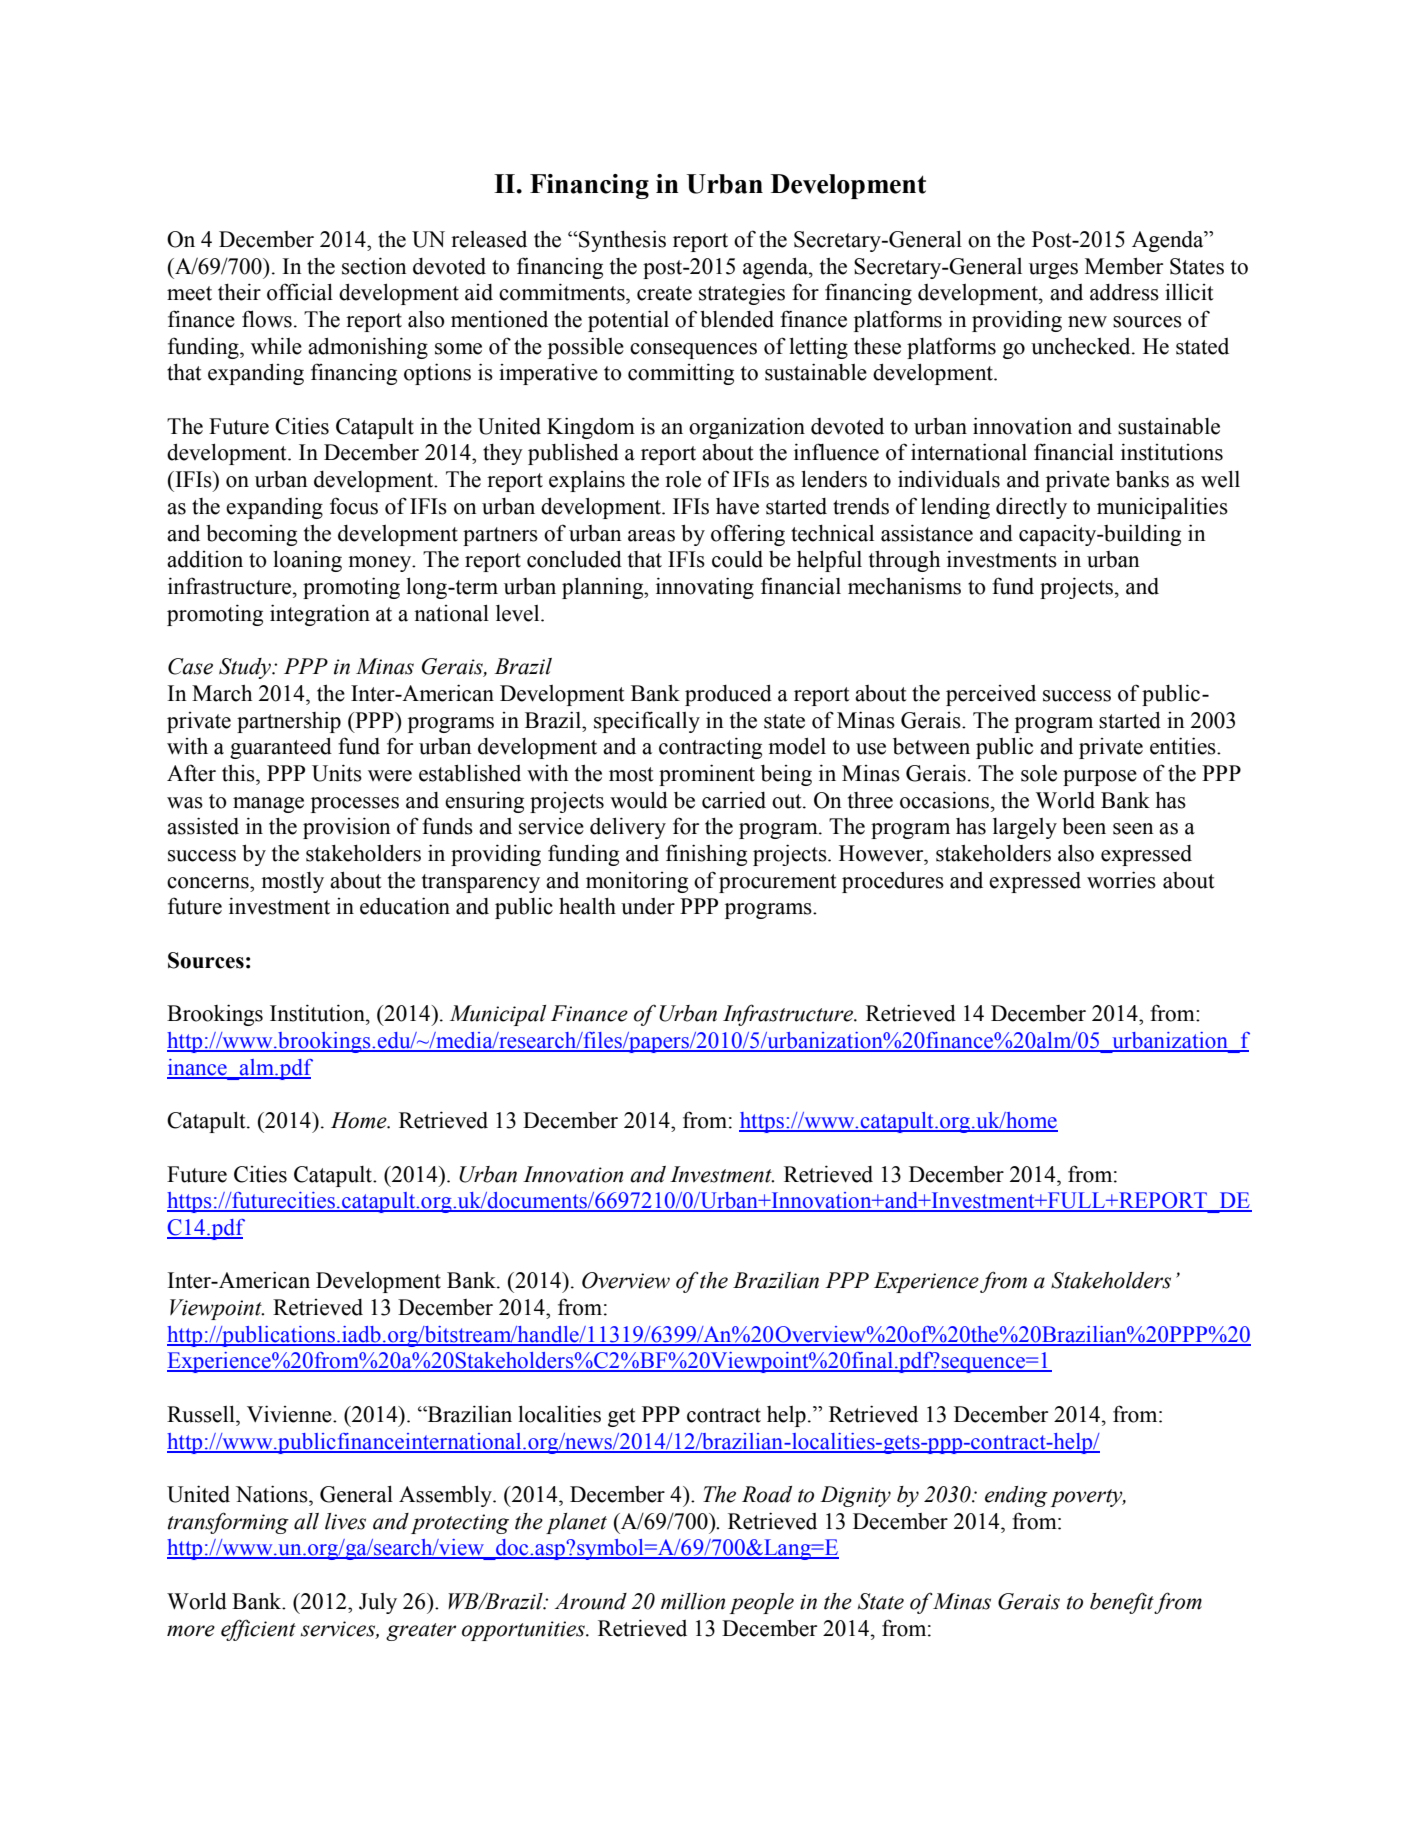 This screenshot has height=1839, width=1421. I want to click on create, so click(664, 293).
